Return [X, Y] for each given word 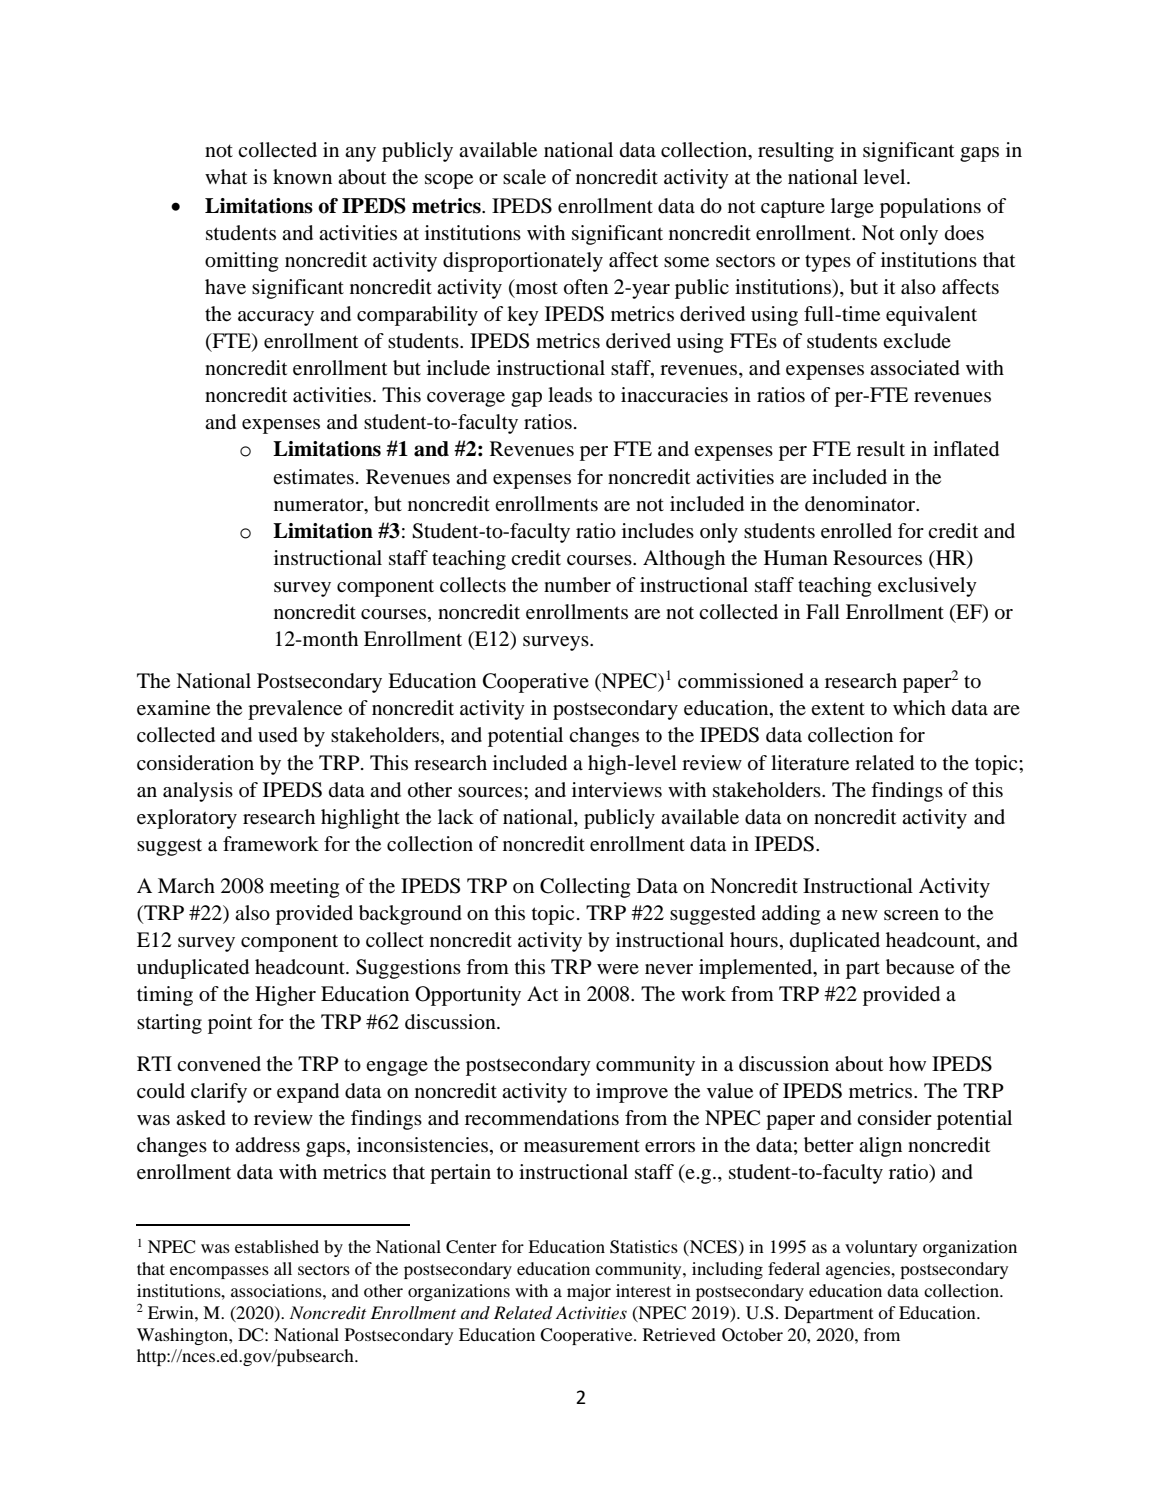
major [589, 1292]
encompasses [219, 1272]
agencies [859, 1270]
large [852, 208]
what [226, 177]
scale [524, 177]
